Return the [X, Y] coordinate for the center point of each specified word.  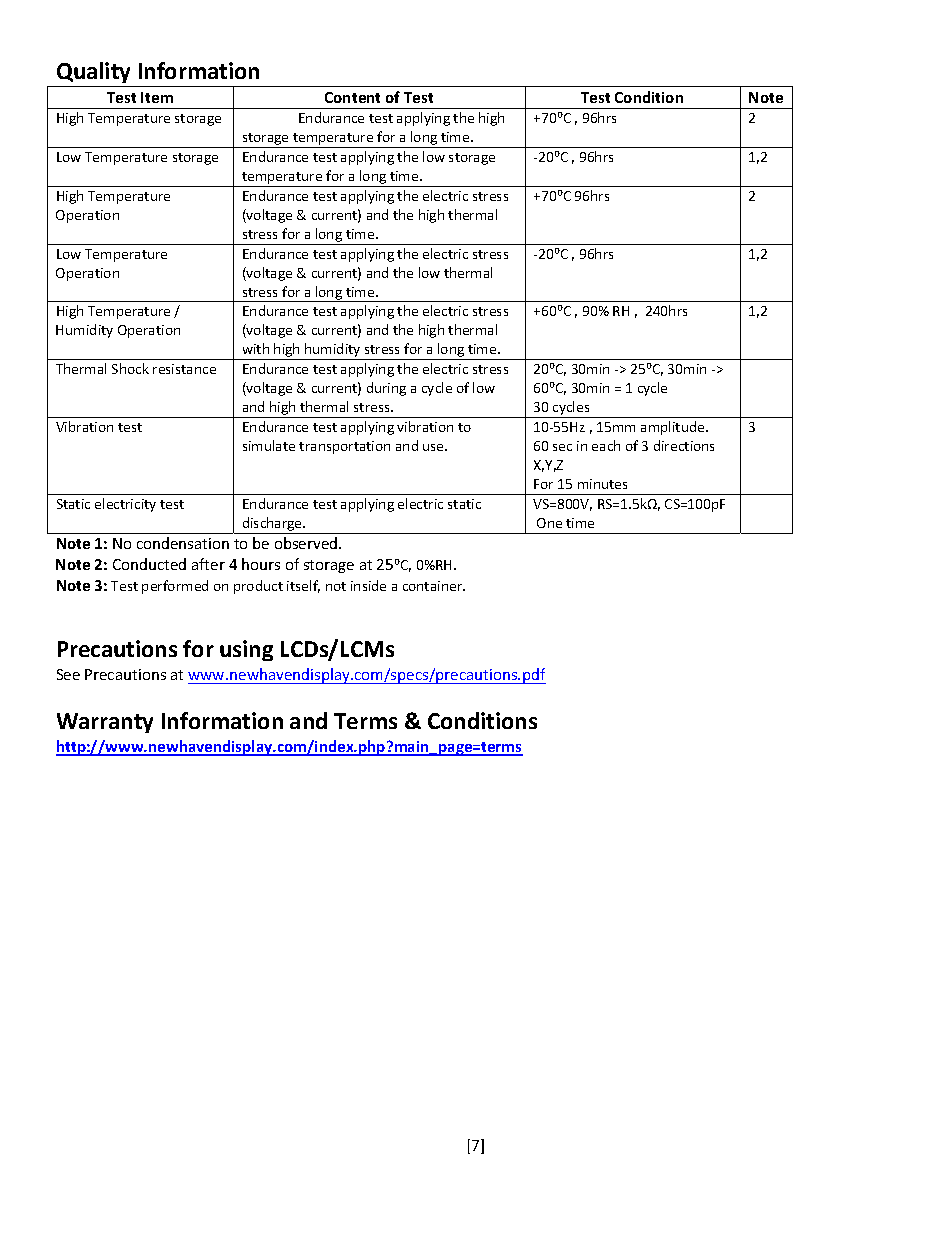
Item [157, 97]
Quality [94, 74]
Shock [130, 368]
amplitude [674, 428]
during [386, 389]
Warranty [105, 723]
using [246, 650]
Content [352, 97]
